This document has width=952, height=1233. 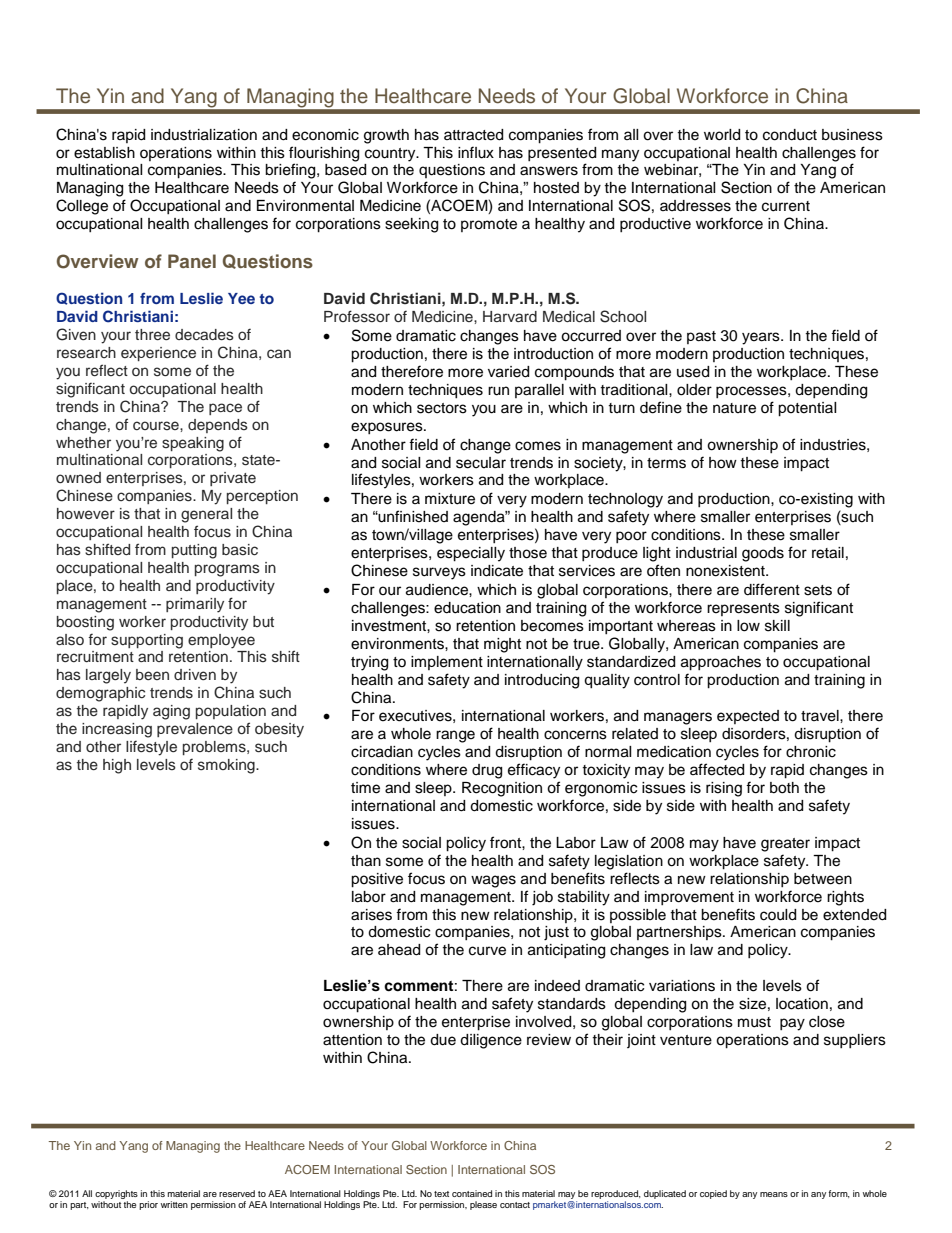 I want to click on establish, so click(x=104, y=153).
